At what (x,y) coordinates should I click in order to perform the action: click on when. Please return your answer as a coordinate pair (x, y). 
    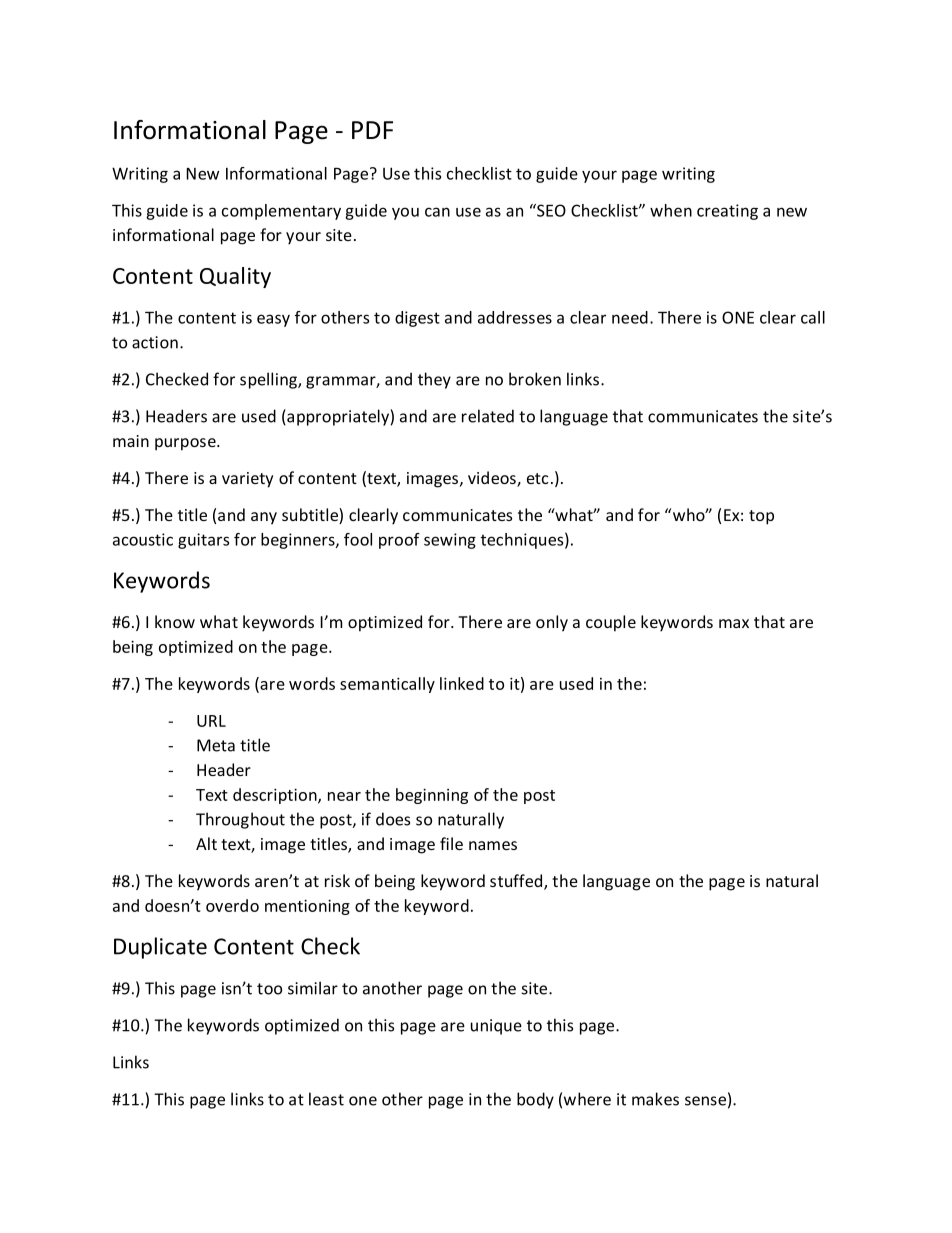
    Looking at the image, I should click on (671, 210).
